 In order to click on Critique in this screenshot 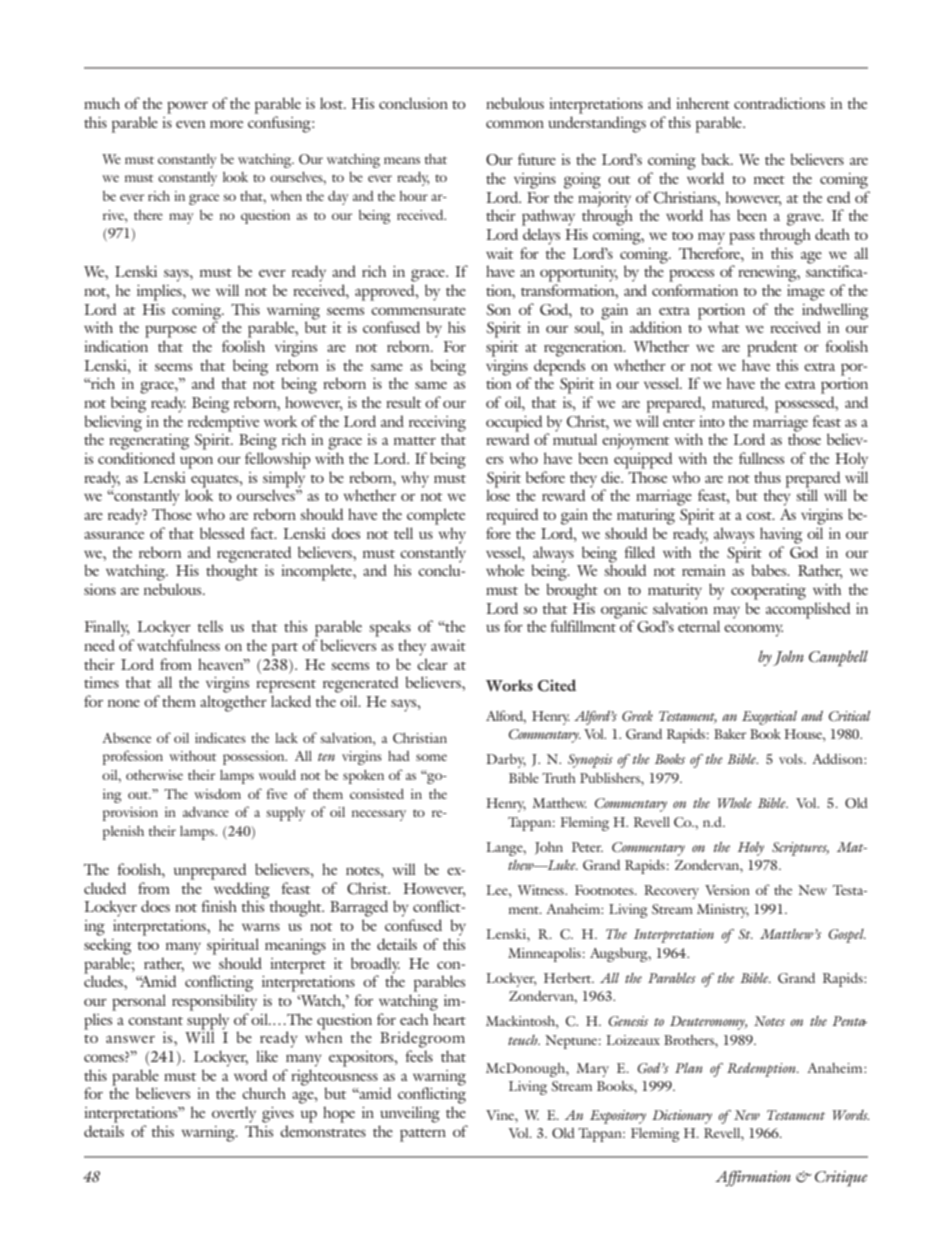, I will do `click(841, 1179)`.
